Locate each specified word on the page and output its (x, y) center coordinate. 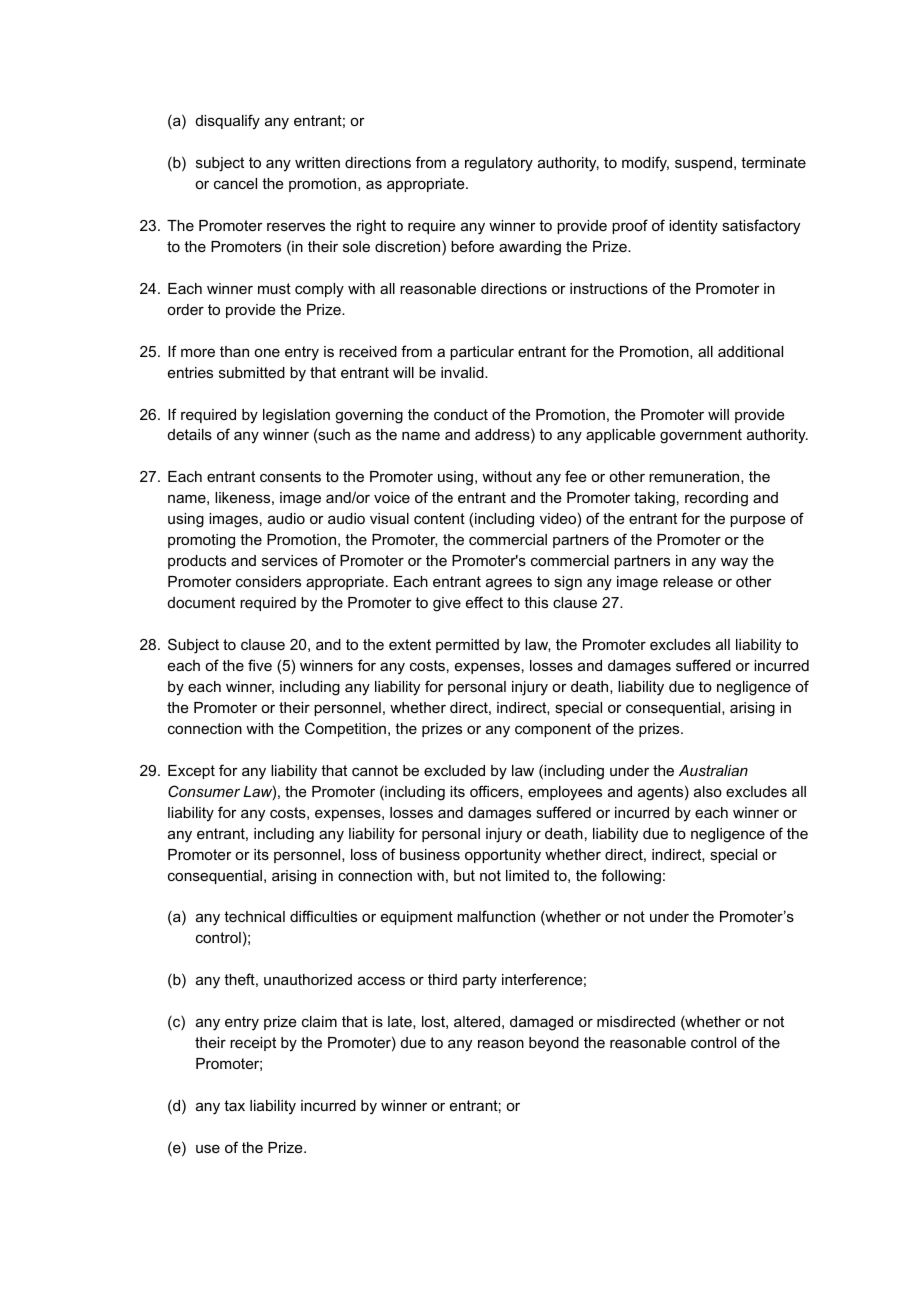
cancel (235, 183)
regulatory (499, 164)
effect (484, 602)
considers (268, 581)
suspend (703, 164)
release (688, 581)
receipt (253, 1044)
